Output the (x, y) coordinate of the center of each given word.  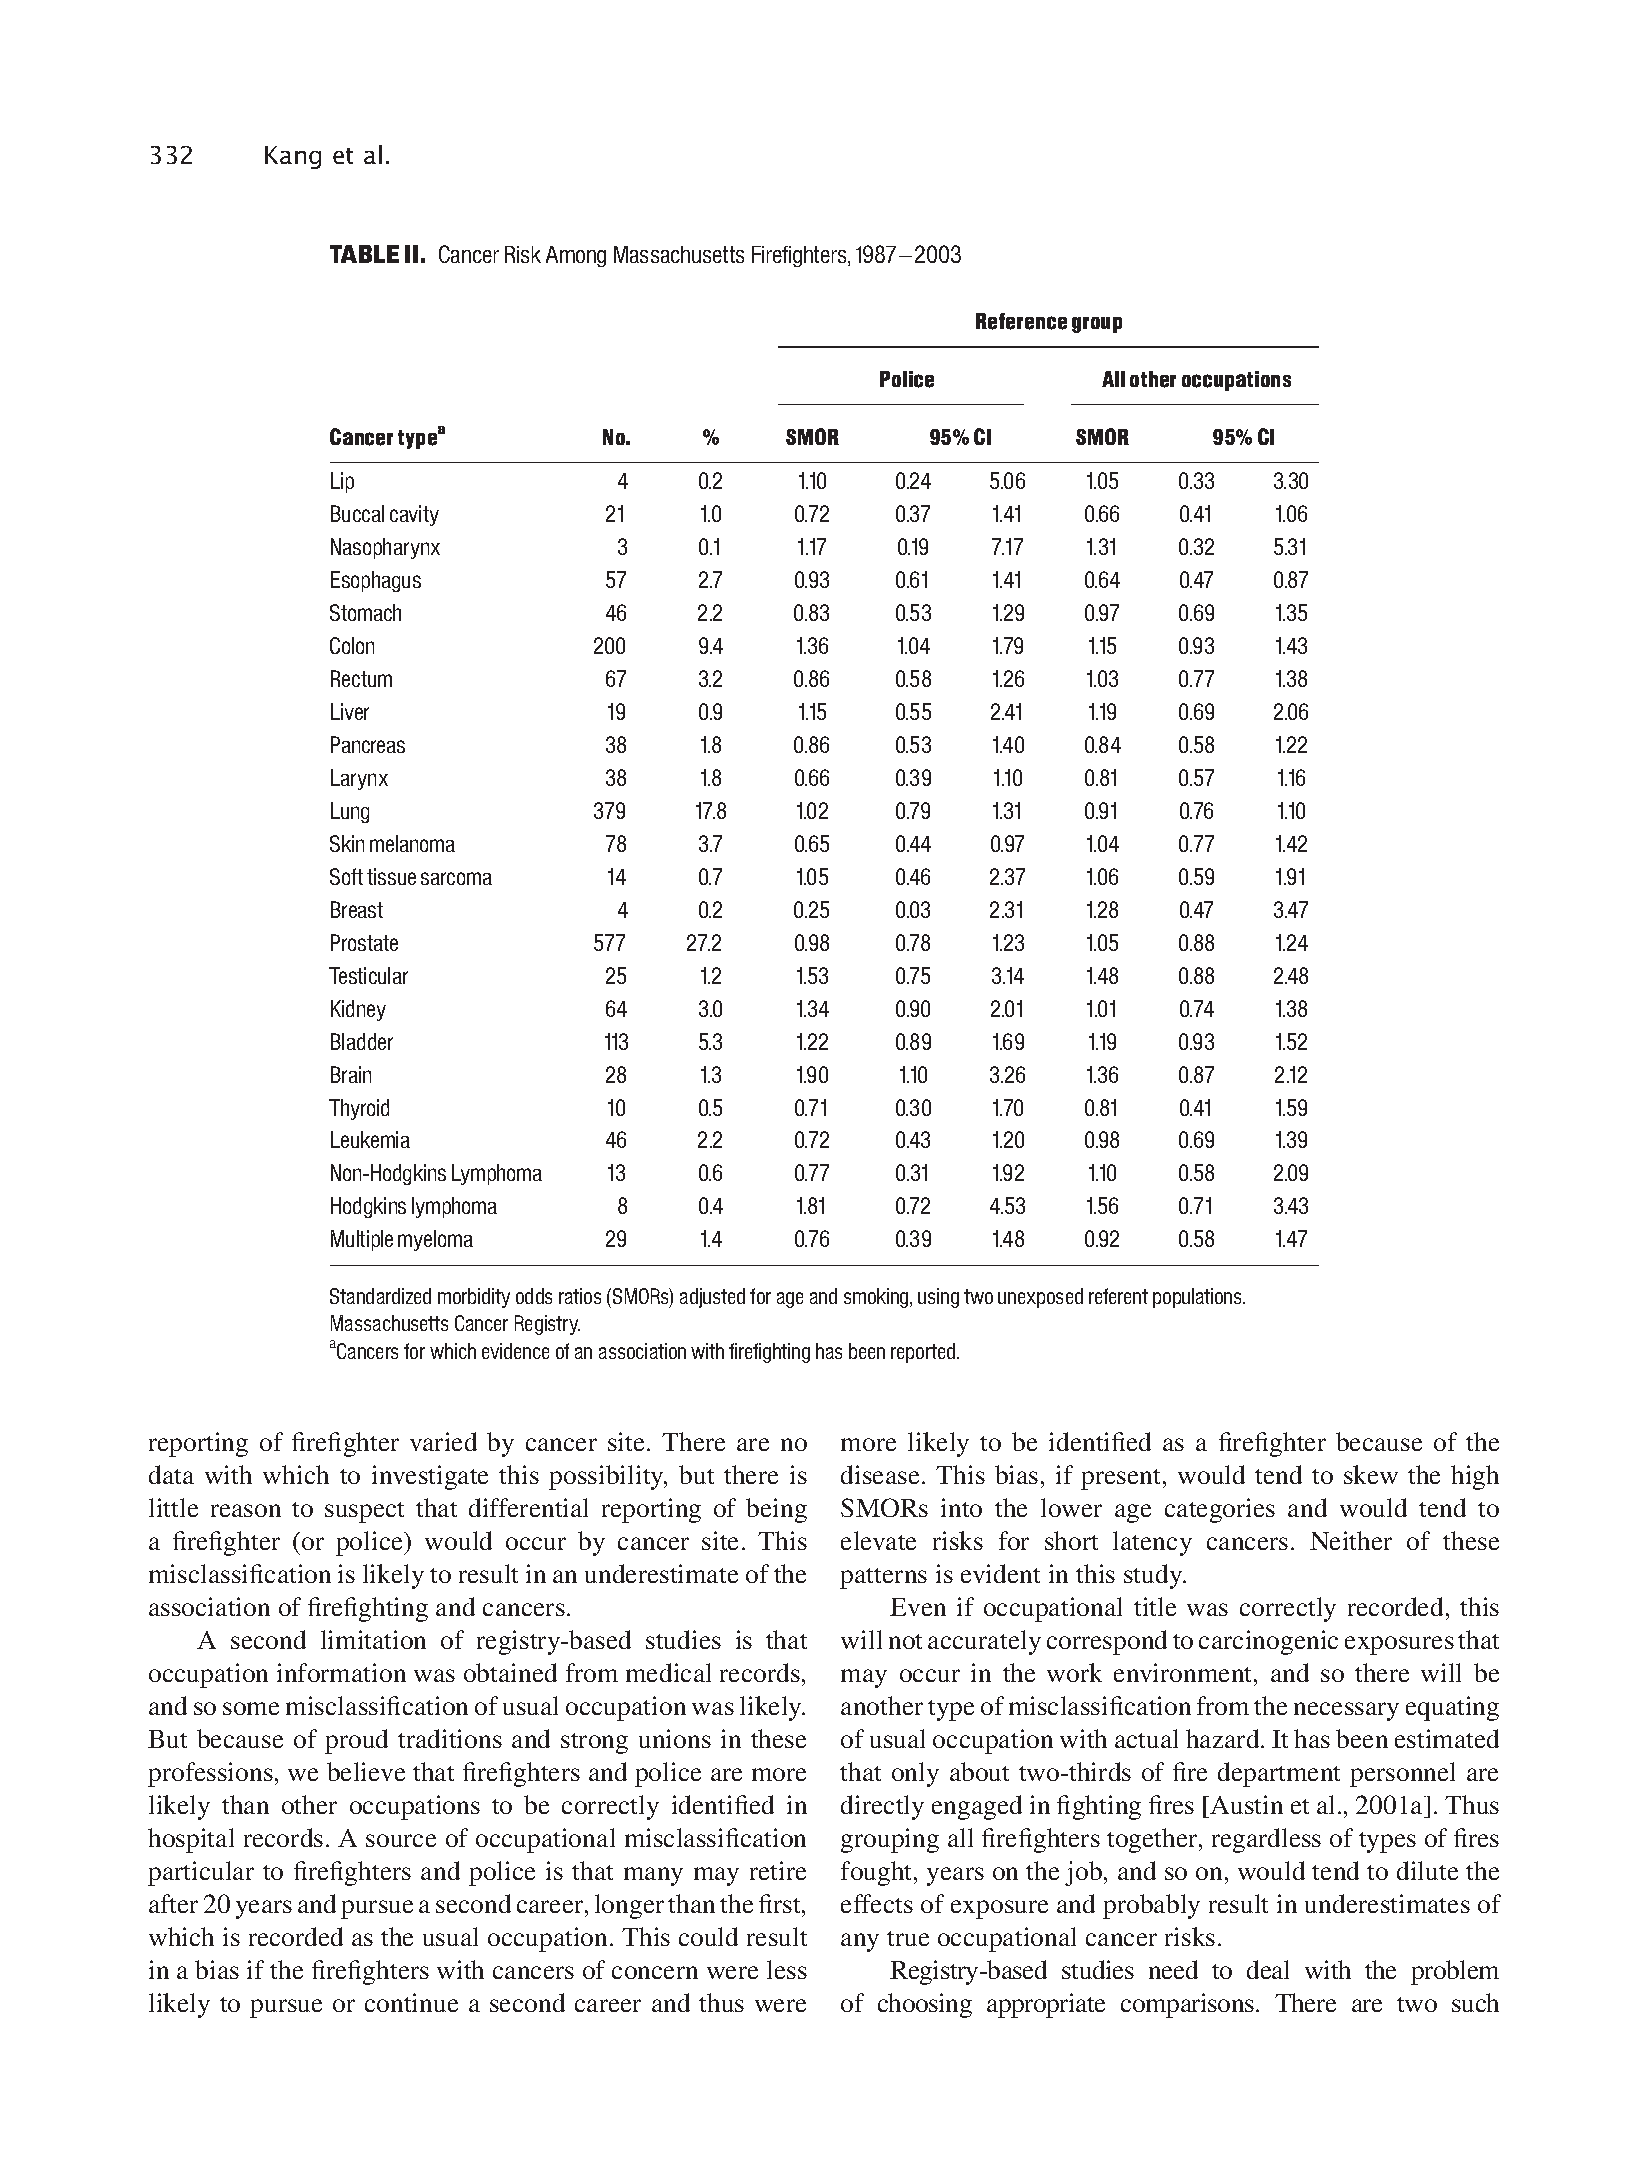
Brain (351, 1074)
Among (576, 256)
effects (877, 1903)
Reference (1021, 321)
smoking (877, 1298)
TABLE (364, 254)
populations (1199, 1298)
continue (411, 2002)
